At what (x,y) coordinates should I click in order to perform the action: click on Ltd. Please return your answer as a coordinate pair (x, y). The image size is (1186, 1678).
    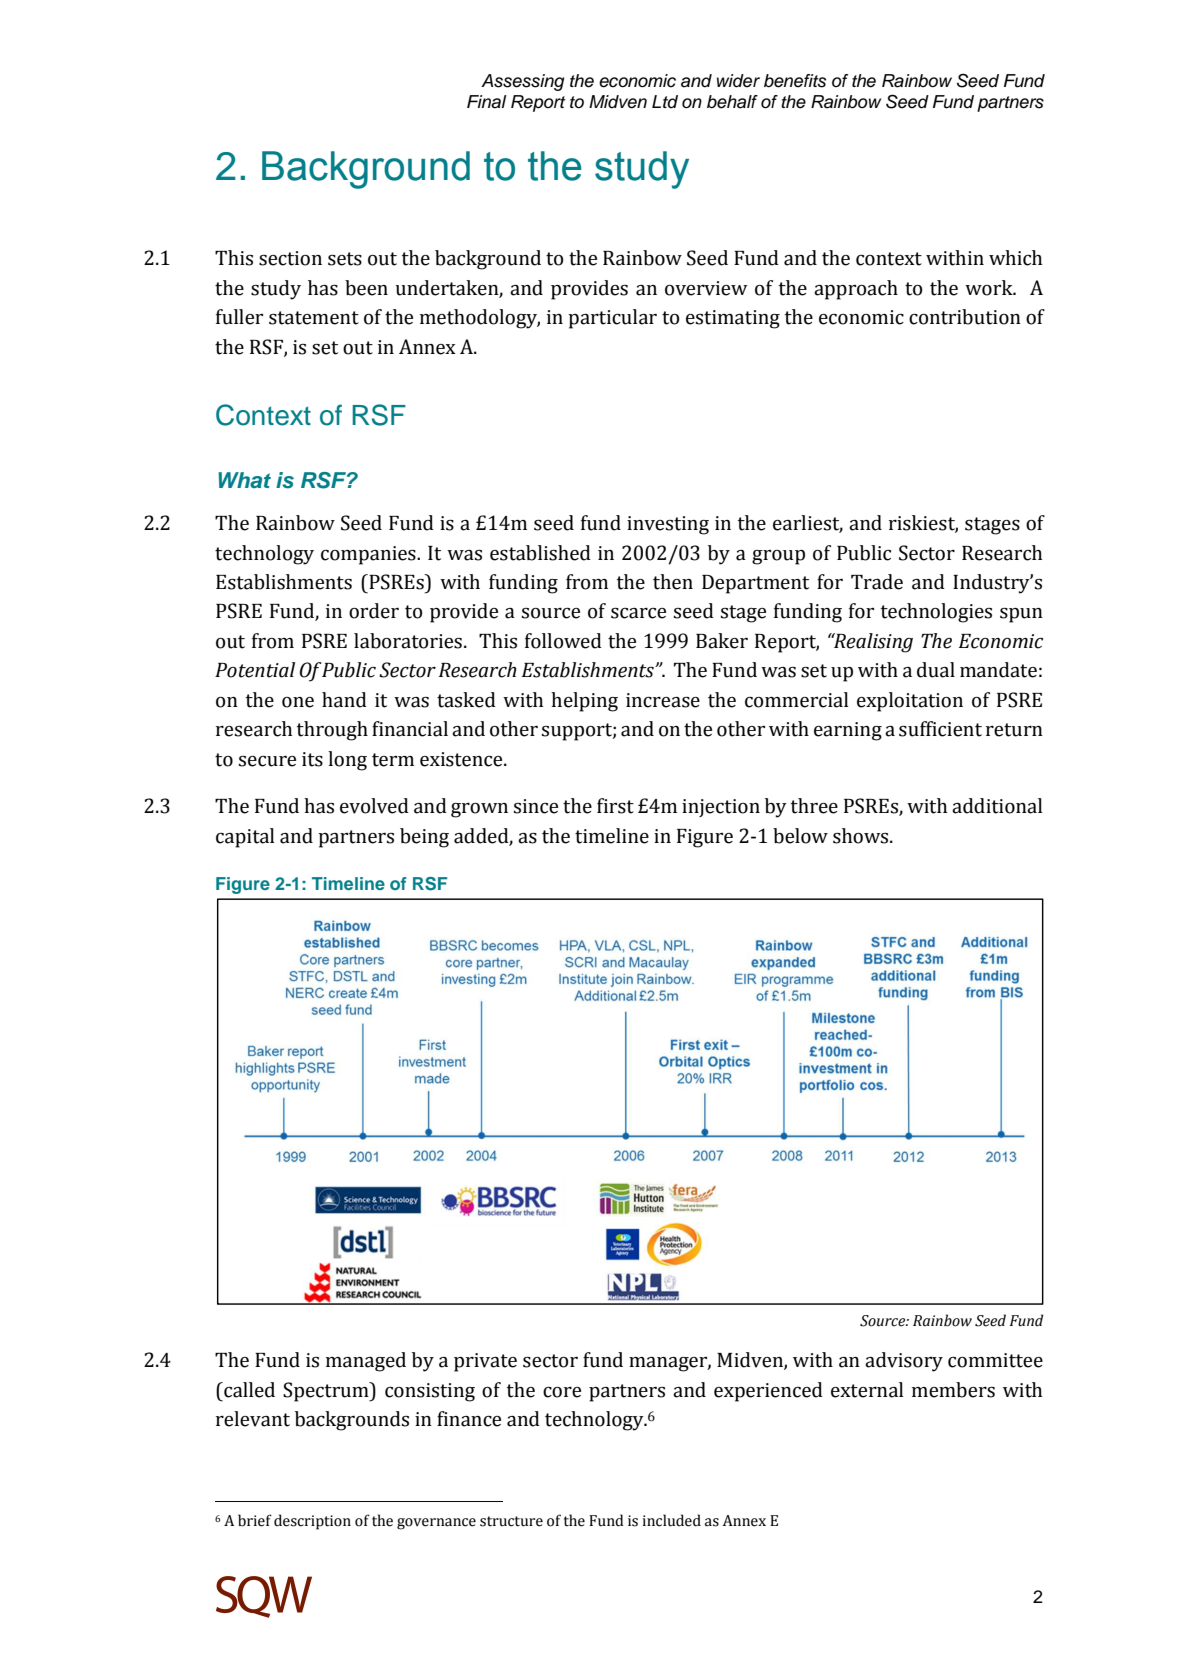
    Looking at the image, I should click on (665, 102).
